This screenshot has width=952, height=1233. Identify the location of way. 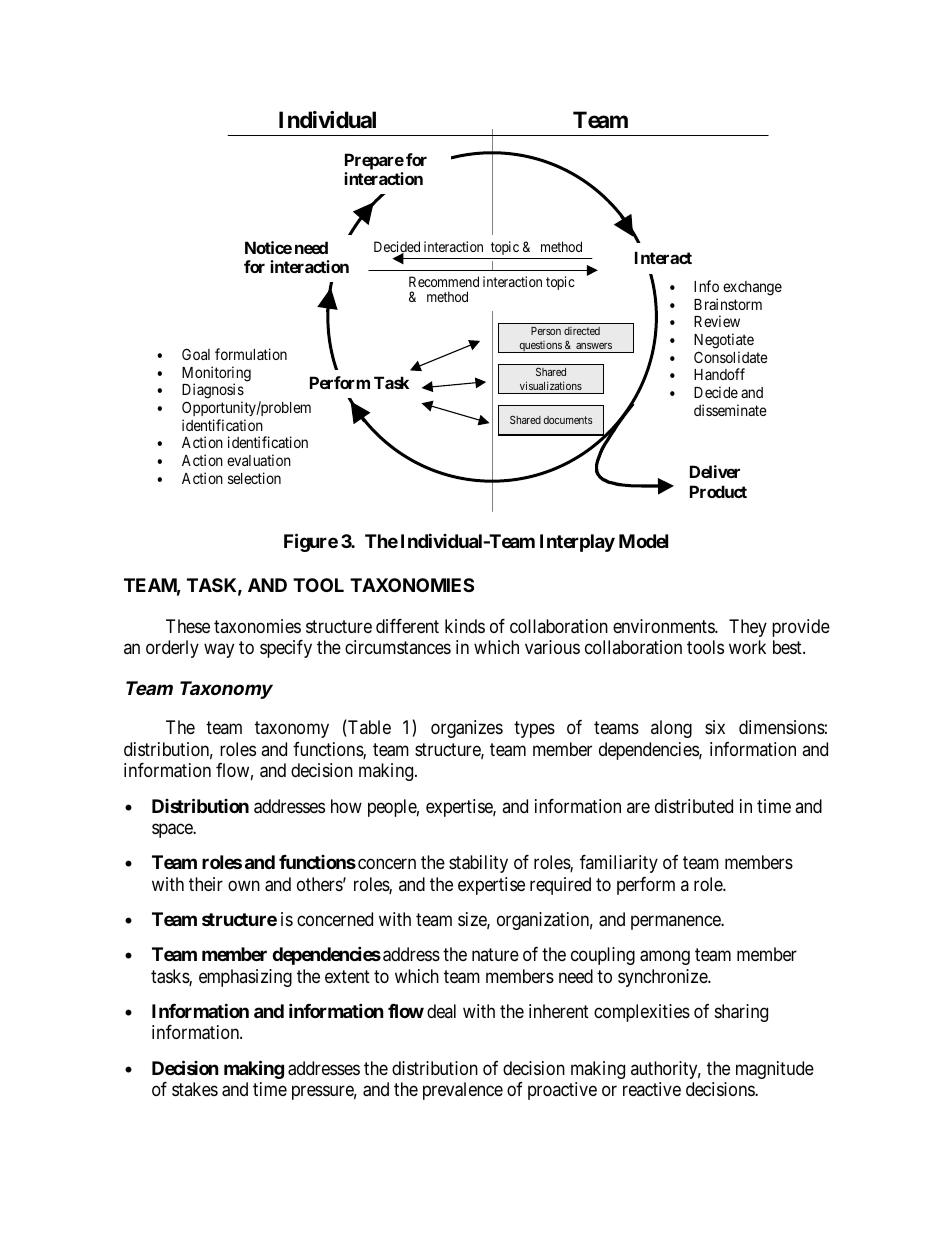
(219, 650).
